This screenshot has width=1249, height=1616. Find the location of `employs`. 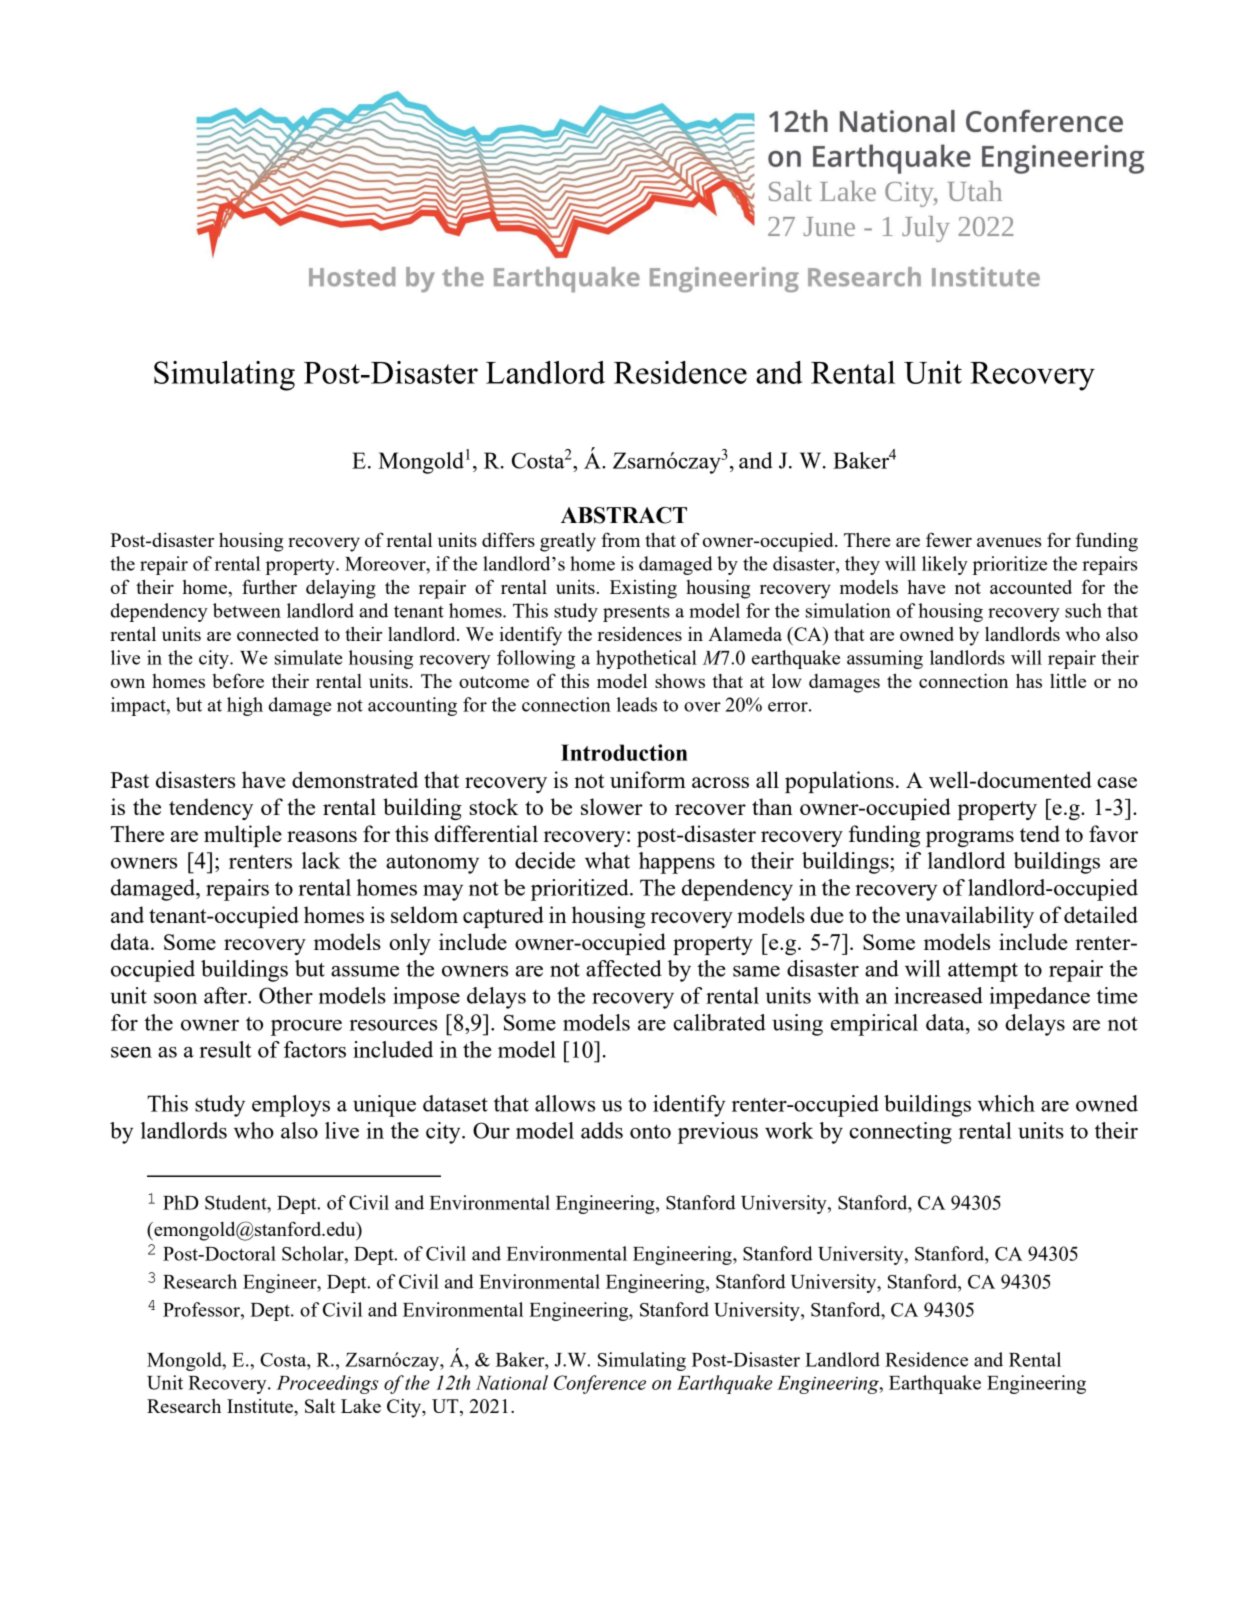

employs is located at coordinates (291, 1106).
